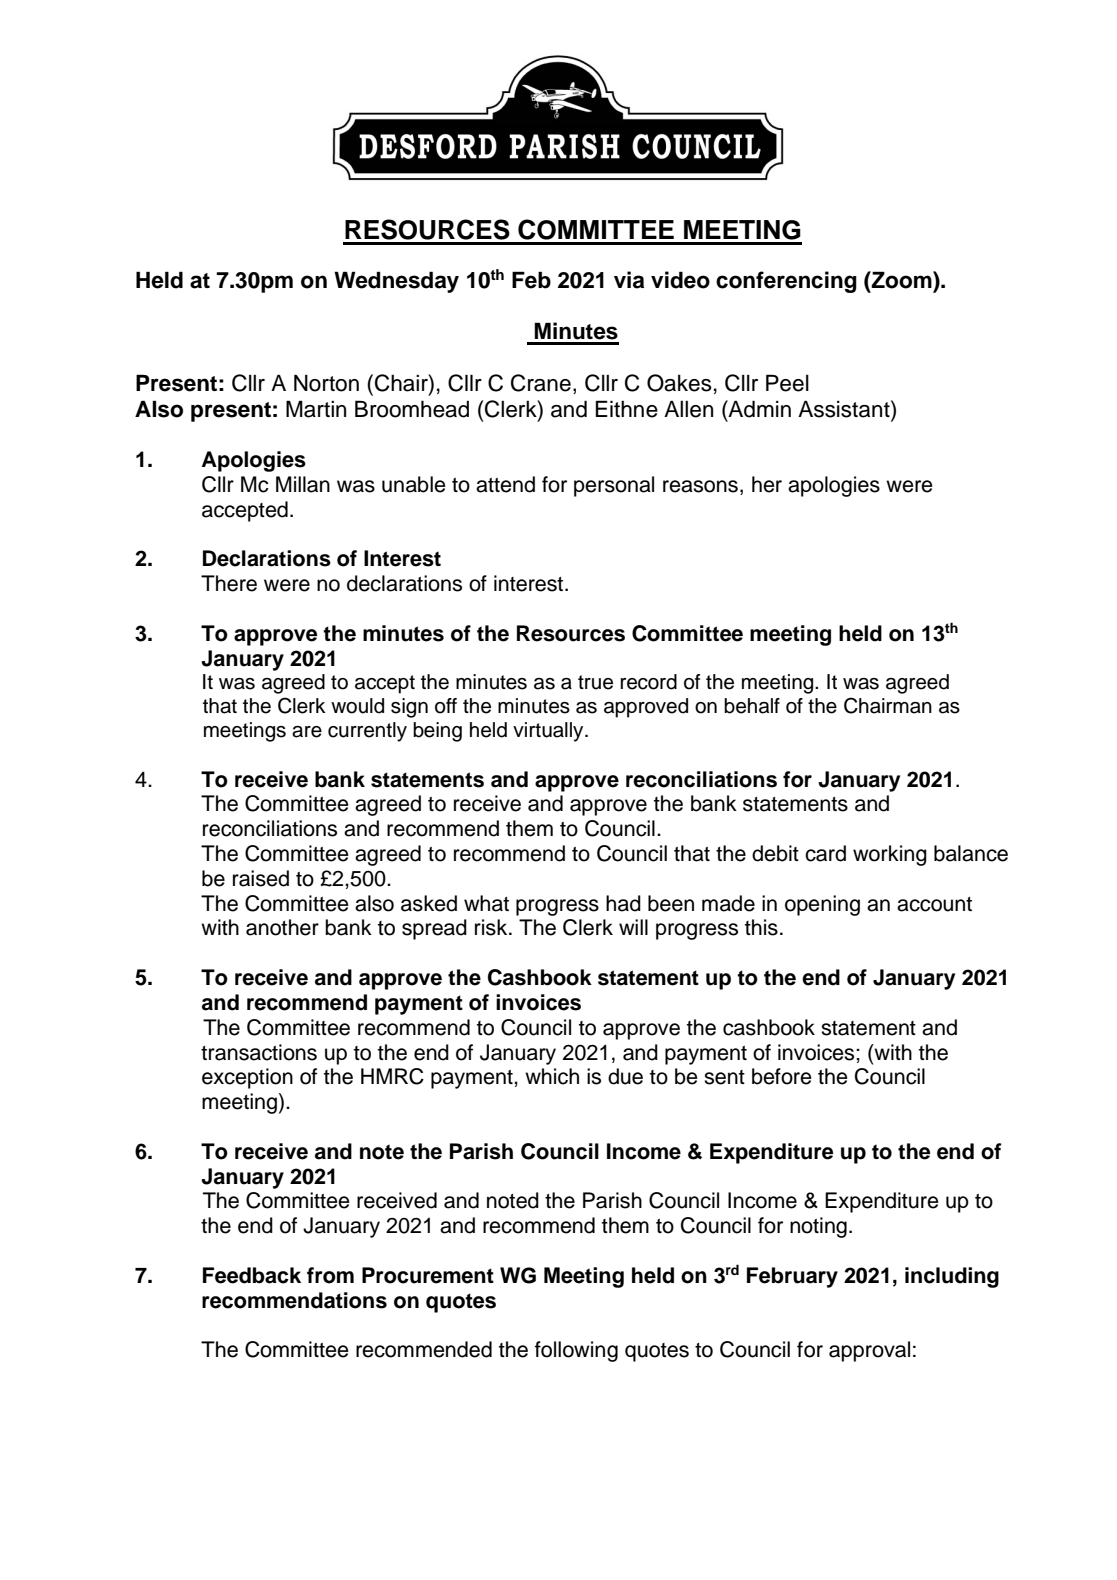  Describe the element at coordinates (629, 280) in the page. I see `via` at that location.
